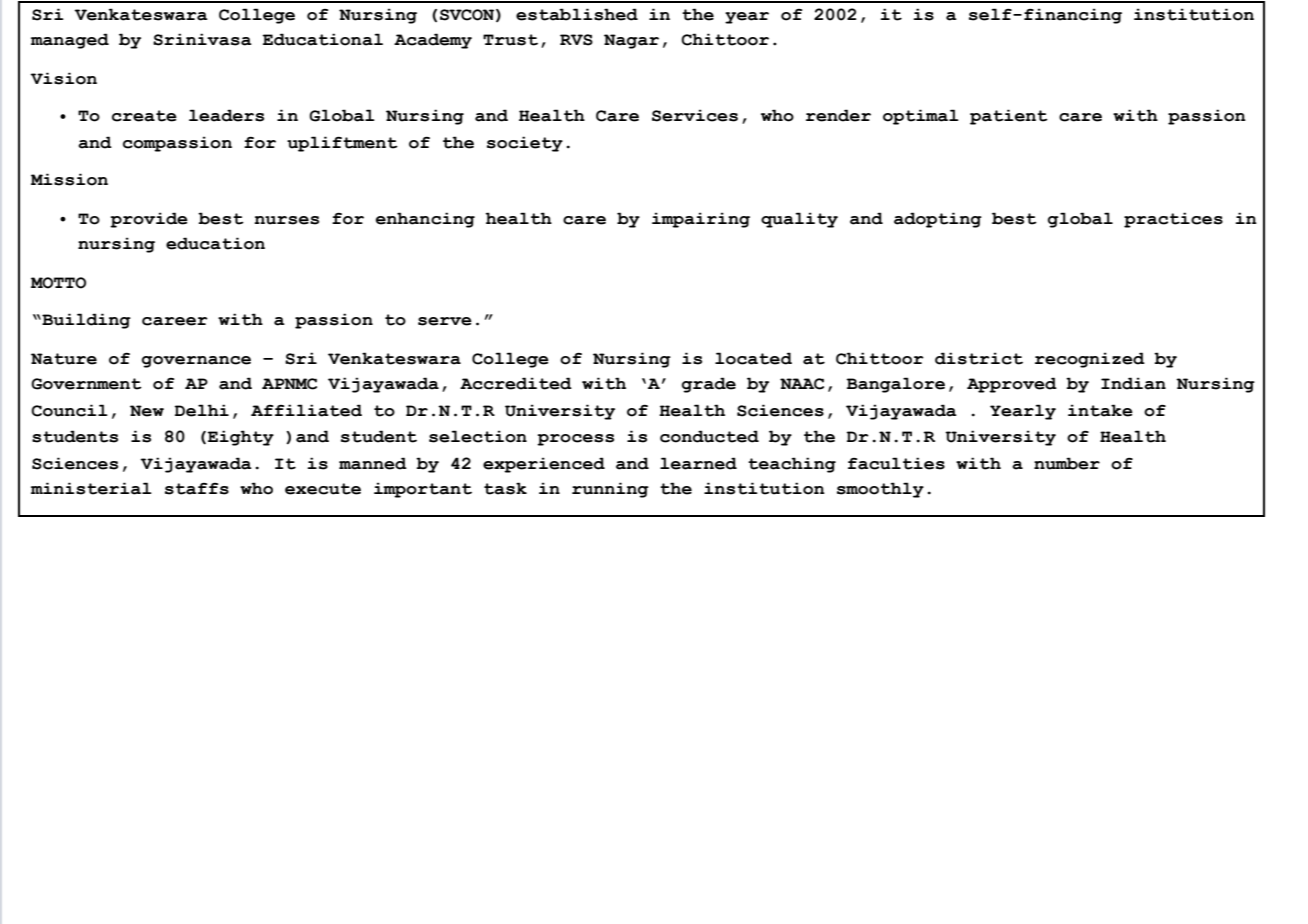 The image size is (1308, 924). What do you see at coordinates (1009, 117) in the page?
I see `patient` at bounding box center [1009, 117].
